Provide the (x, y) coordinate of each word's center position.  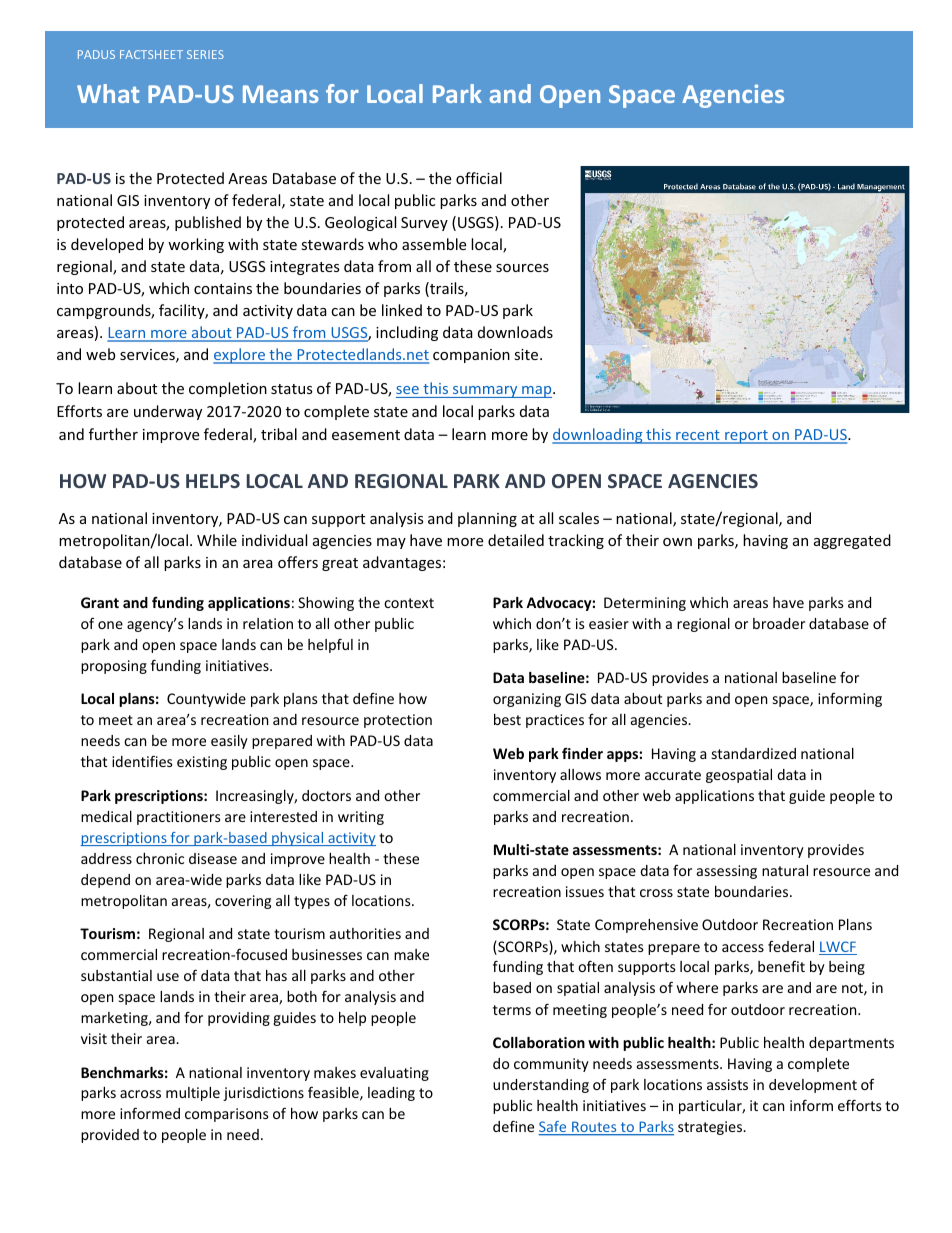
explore (240, 356)
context (409, 603)
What (108, 93)
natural (785, 870)
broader (779, 623)
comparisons (227, 1115)
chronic (160, 858)
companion (471, 356)
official (479, 178)
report (746, 437)
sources (522, 268)
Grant (100, 602)
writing (361, 818)
